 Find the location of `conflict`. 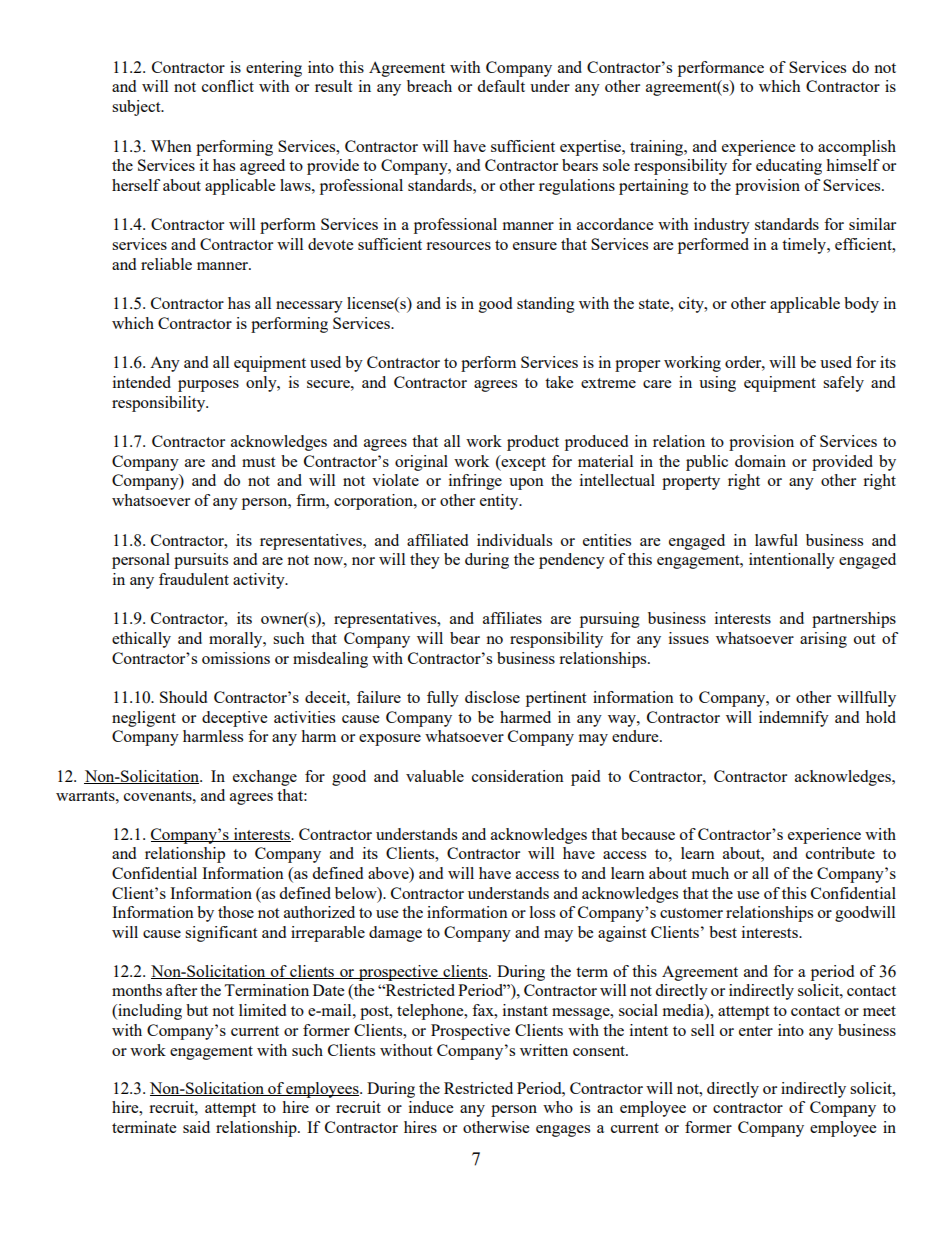

conflict is located at coordinates (228, 86).
